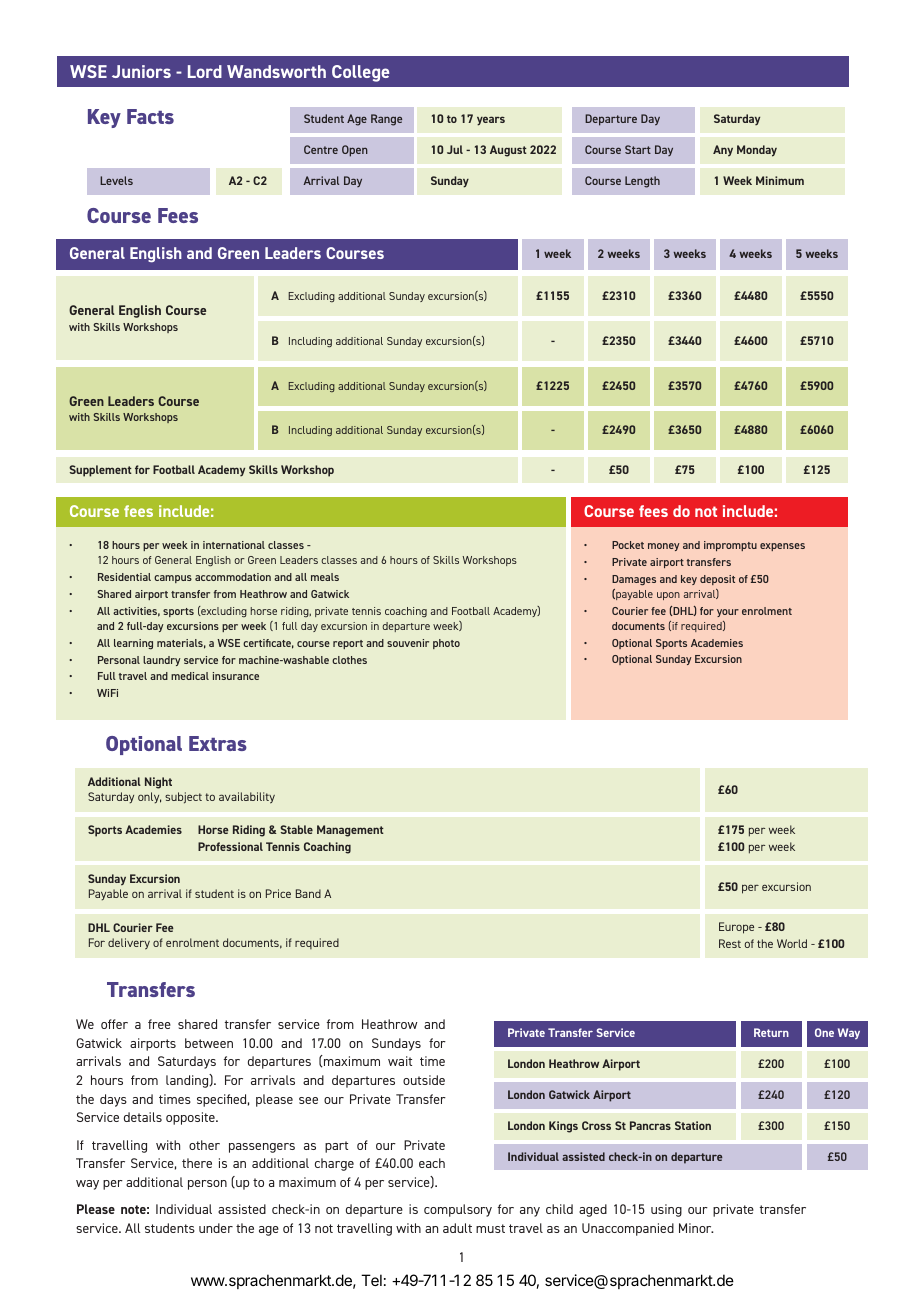 The image size is (924, 1308). Describe the element at coordinates (150, 116) in the page. I see `Facts` at that location.
